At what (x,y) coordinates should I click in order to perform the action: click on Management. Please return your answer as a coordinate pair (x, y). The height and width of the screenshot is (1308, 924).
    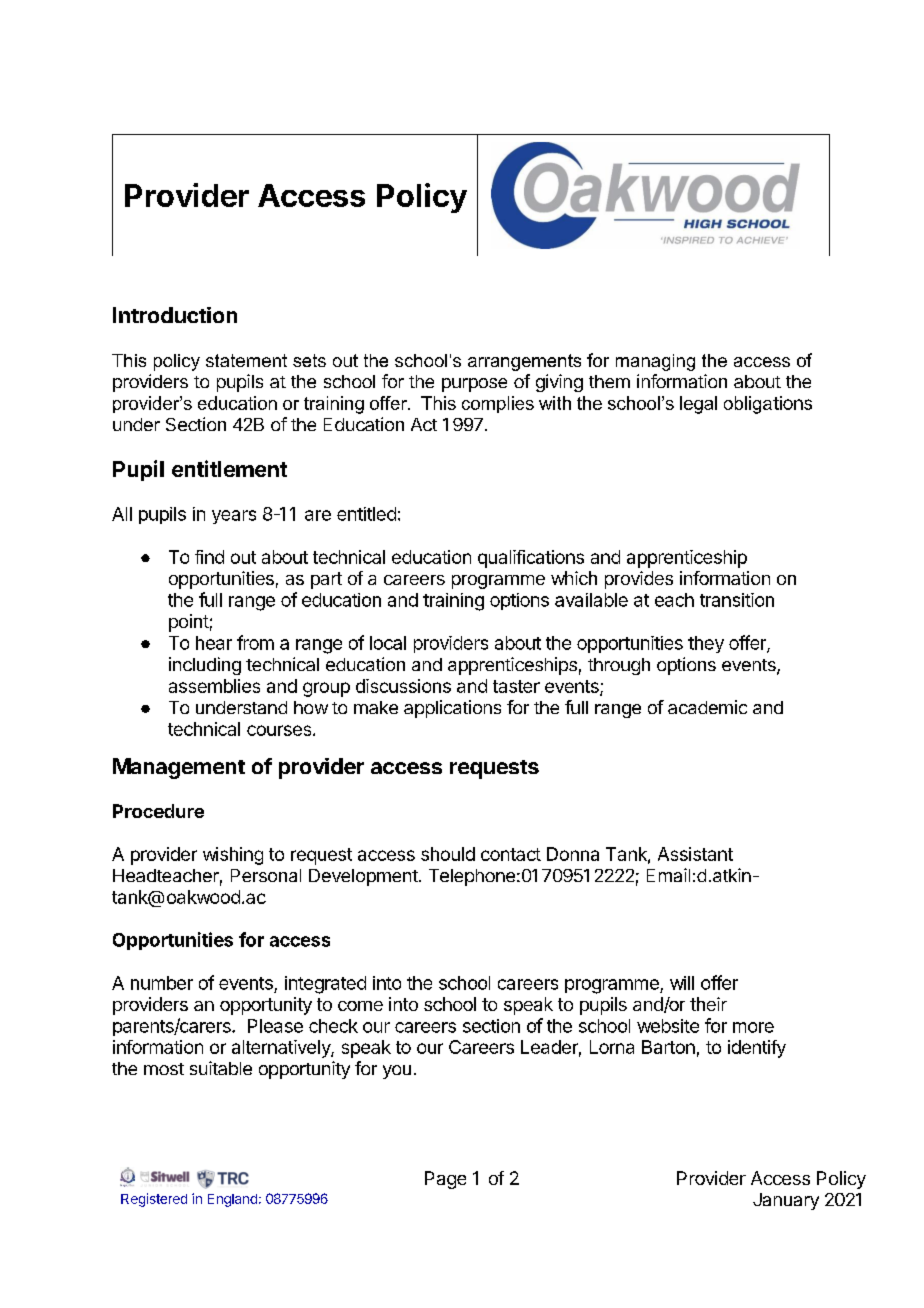
    Looking at the image, I should click on (179, 768).
